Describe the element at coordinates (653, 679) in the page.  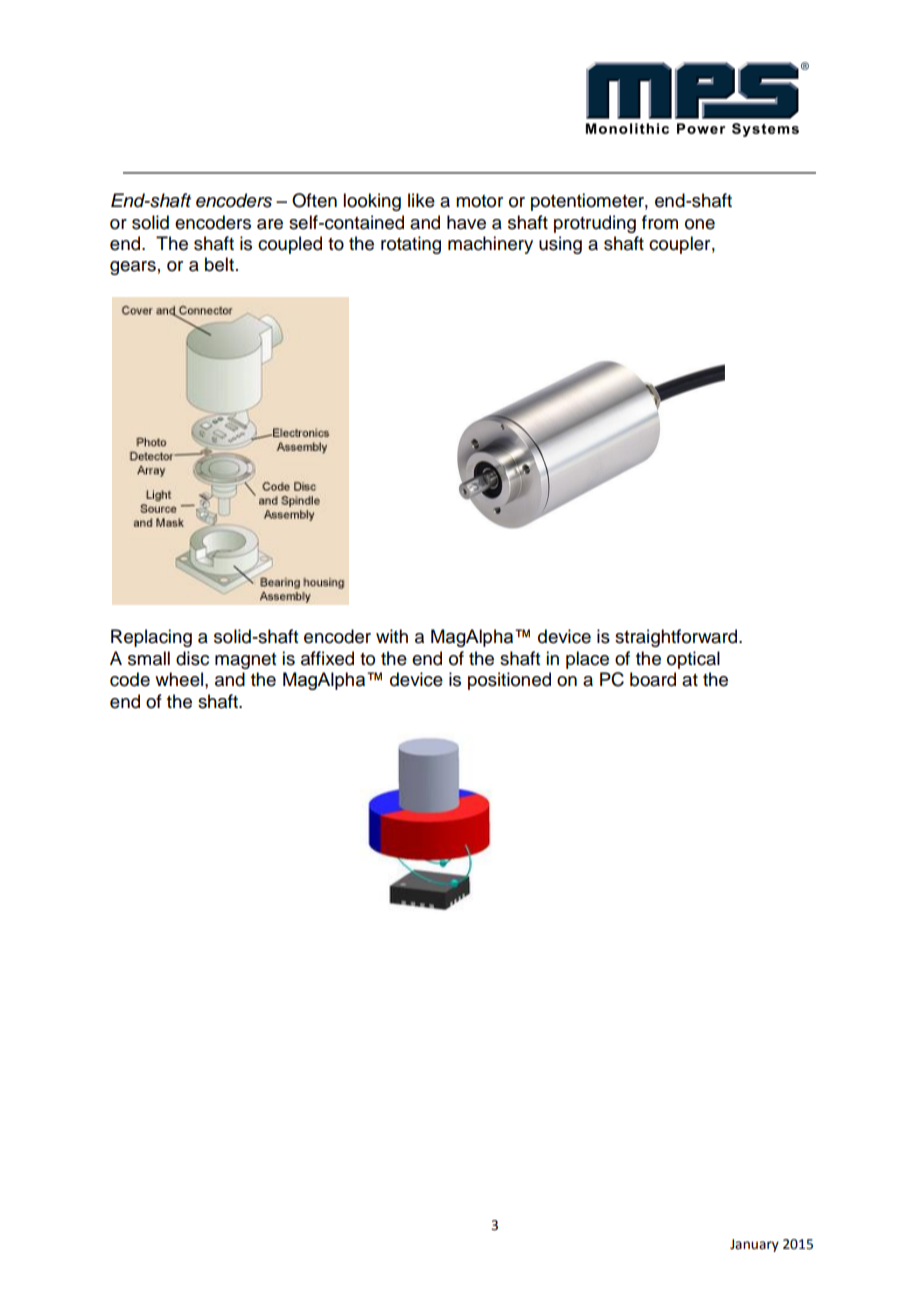
I see `board` at that location.
